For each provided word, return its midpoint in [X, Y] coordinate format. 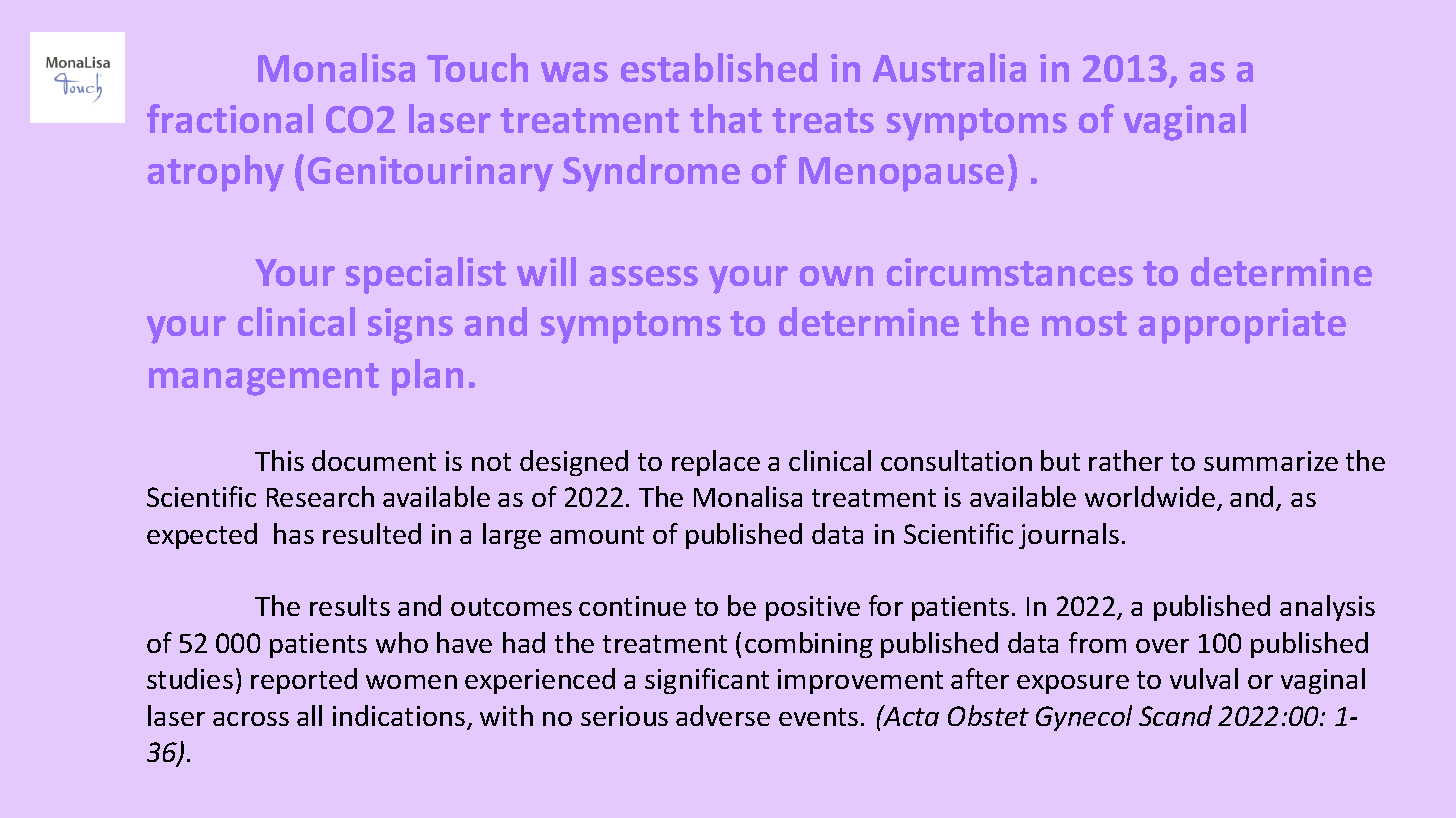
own [836, 276]
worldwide [1150, 496]
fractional [230, 118]
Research [320, 496]
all [309, 715]
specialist [426, 275]
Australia [949, 67]
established [719, 67]
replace [716, 463]
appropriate [1242, 326]
